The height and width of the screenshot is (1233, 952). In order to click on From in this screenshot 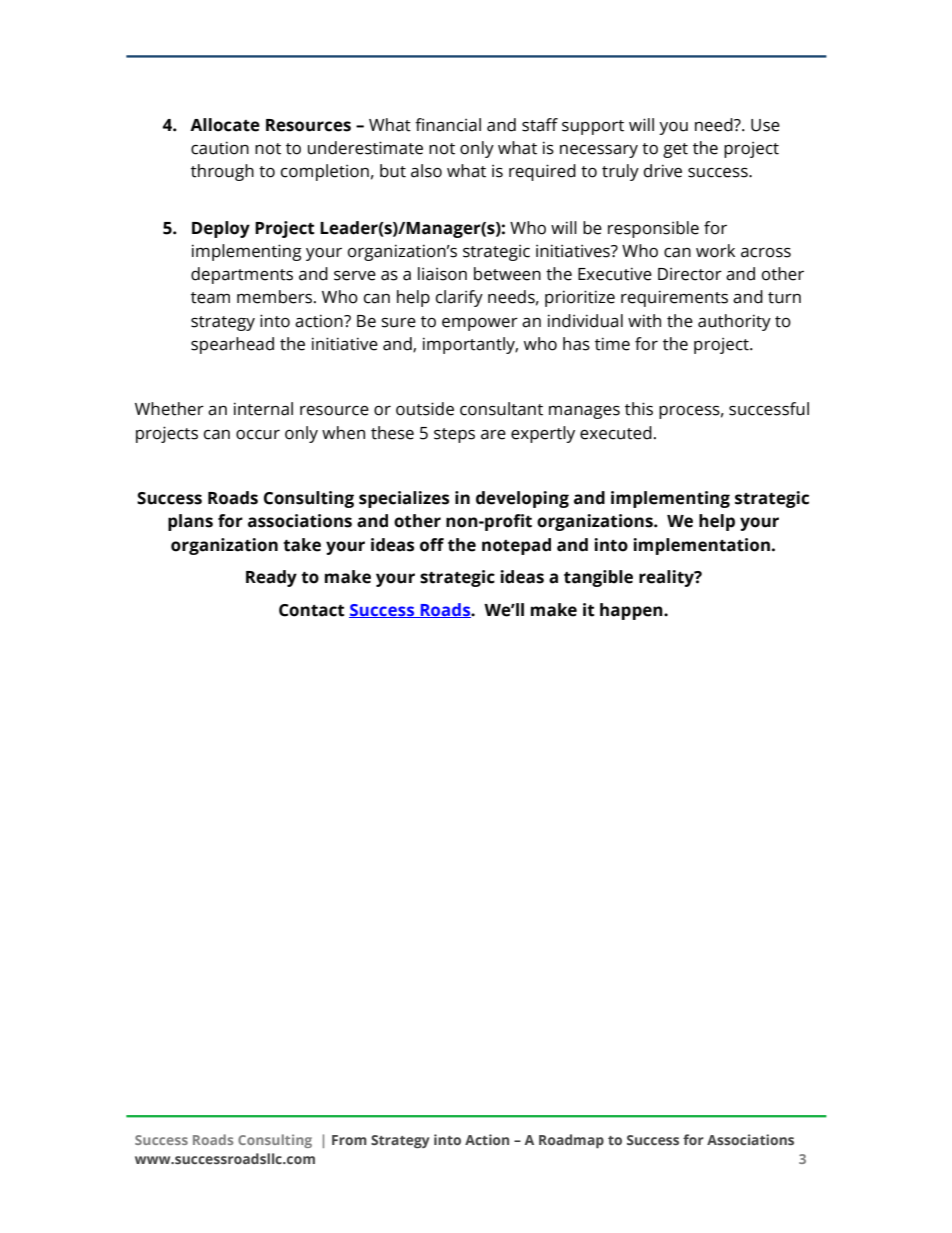, I will do `click(349, 1140)`.
